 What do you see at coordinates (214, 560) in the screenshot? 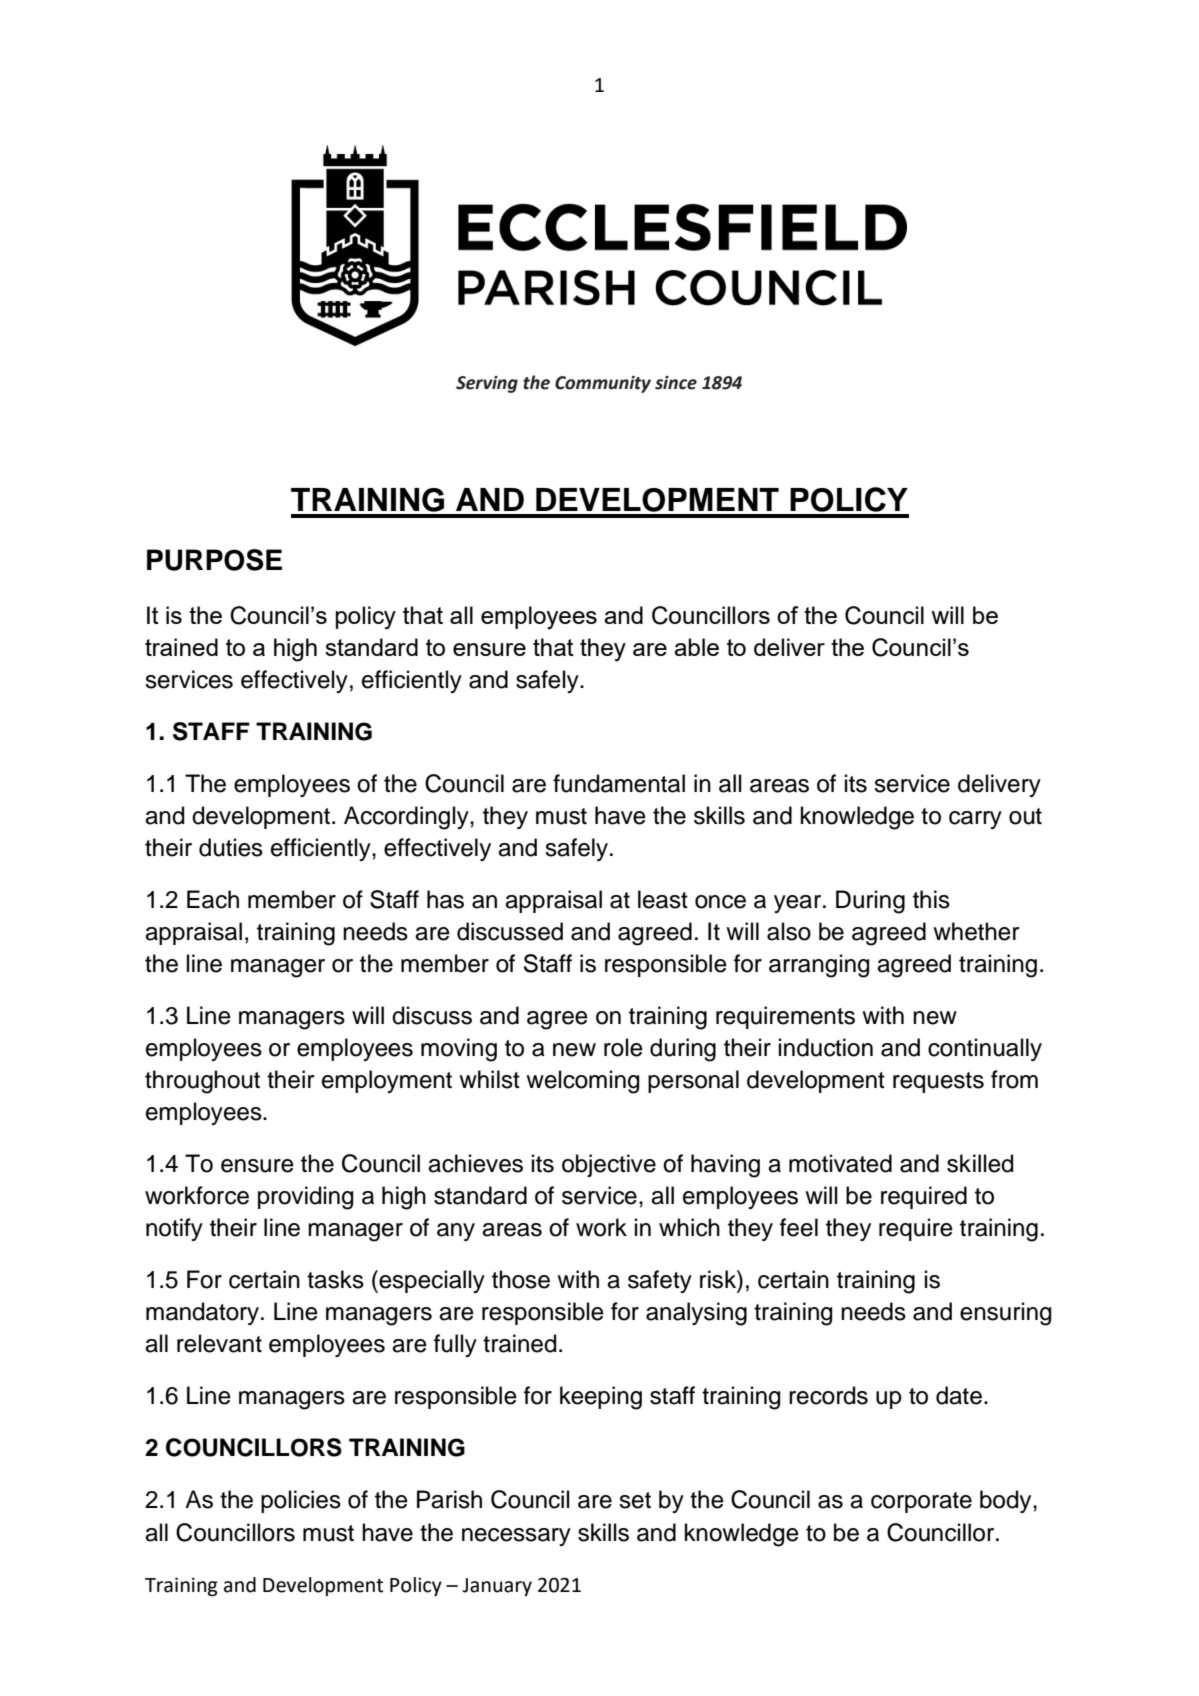
I see `PURPOSE` at bounding box center [214, 560].
